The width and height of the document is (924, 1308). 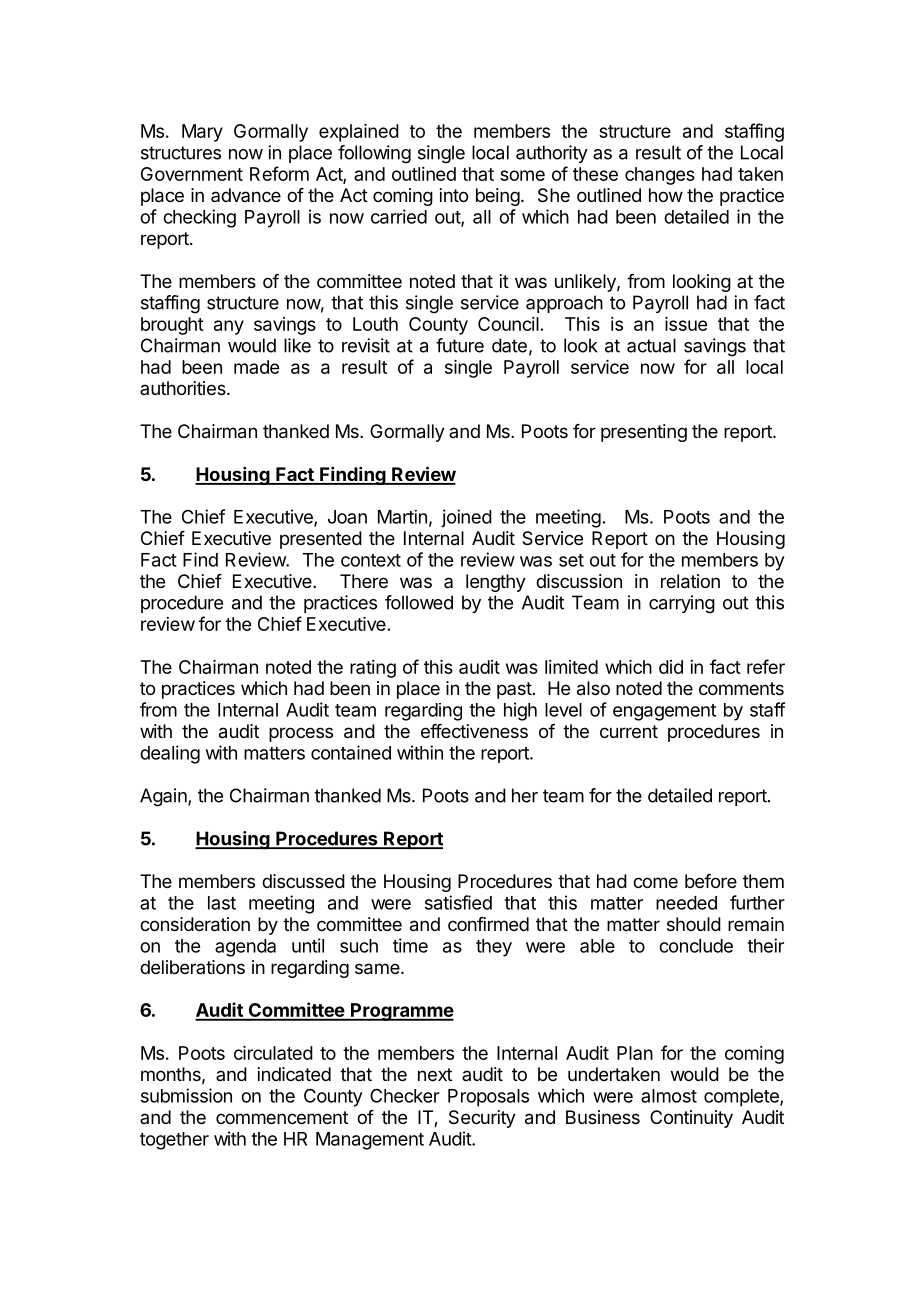 I want to click on future, so click(x=460, y=345).
